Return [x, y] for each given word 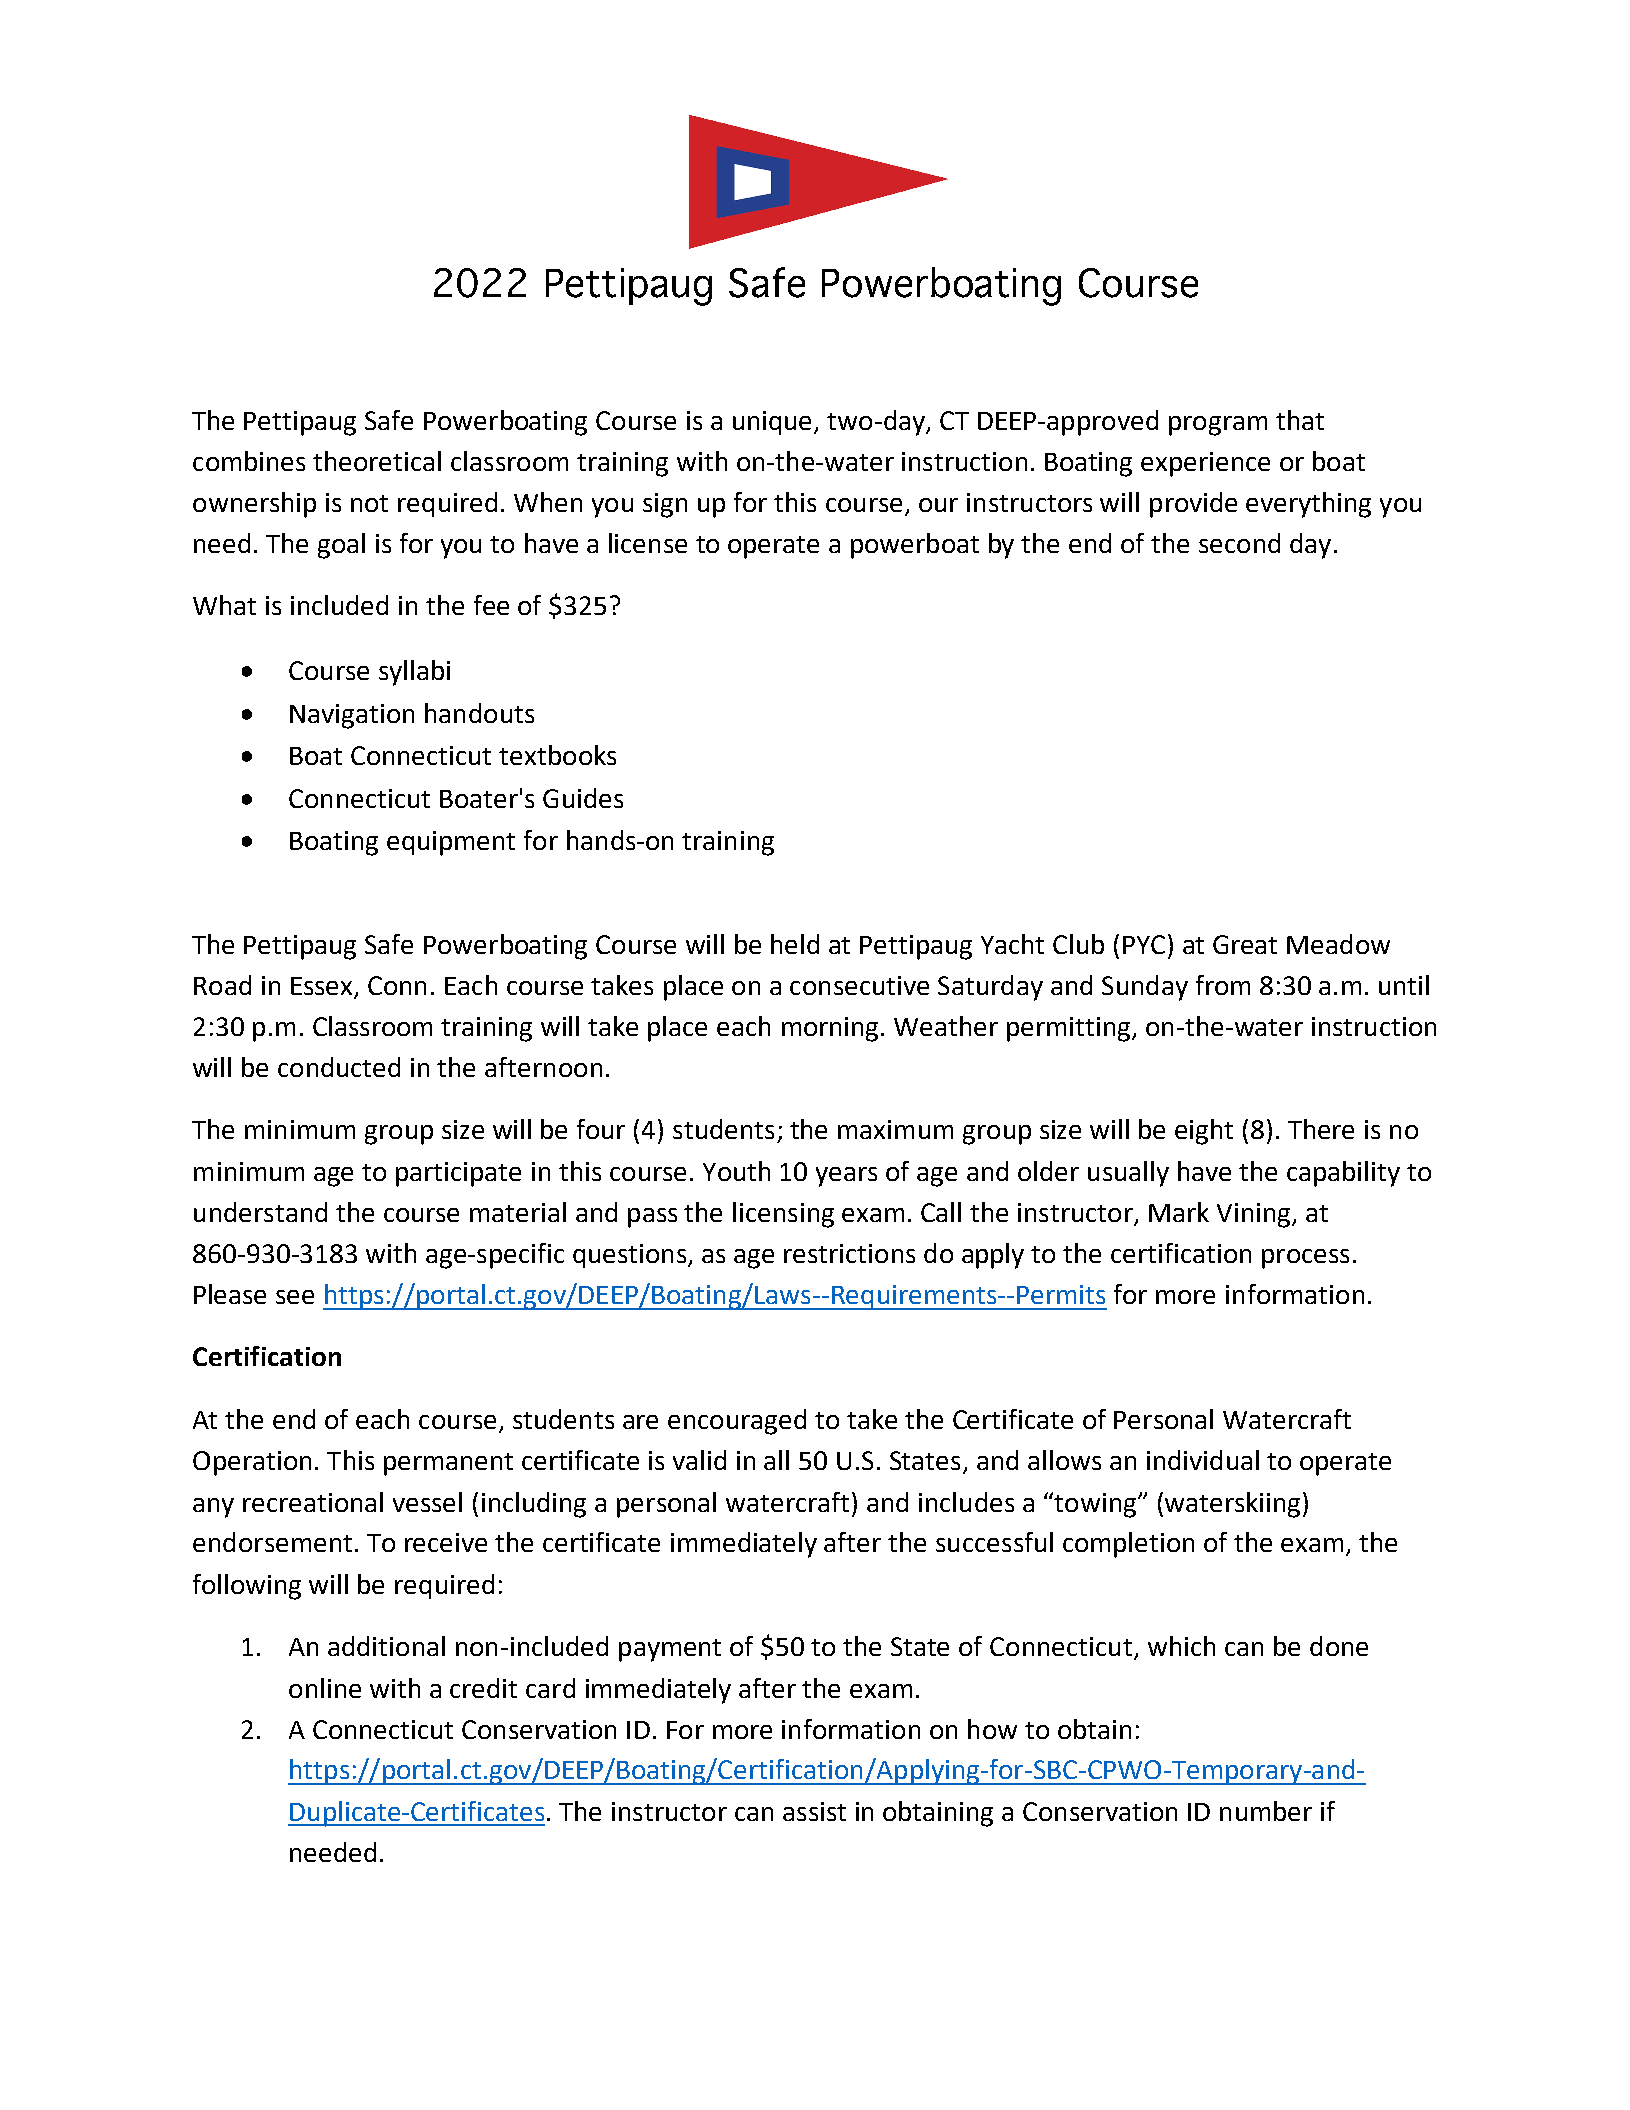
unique [774, 423]
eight [1204, 1132]
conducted [339, 1067]
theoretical [377, 461]
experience [1205, 464]
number [1266, 1811]
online [325, 1688]
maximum [895, 1129]
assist [814, 1811]
